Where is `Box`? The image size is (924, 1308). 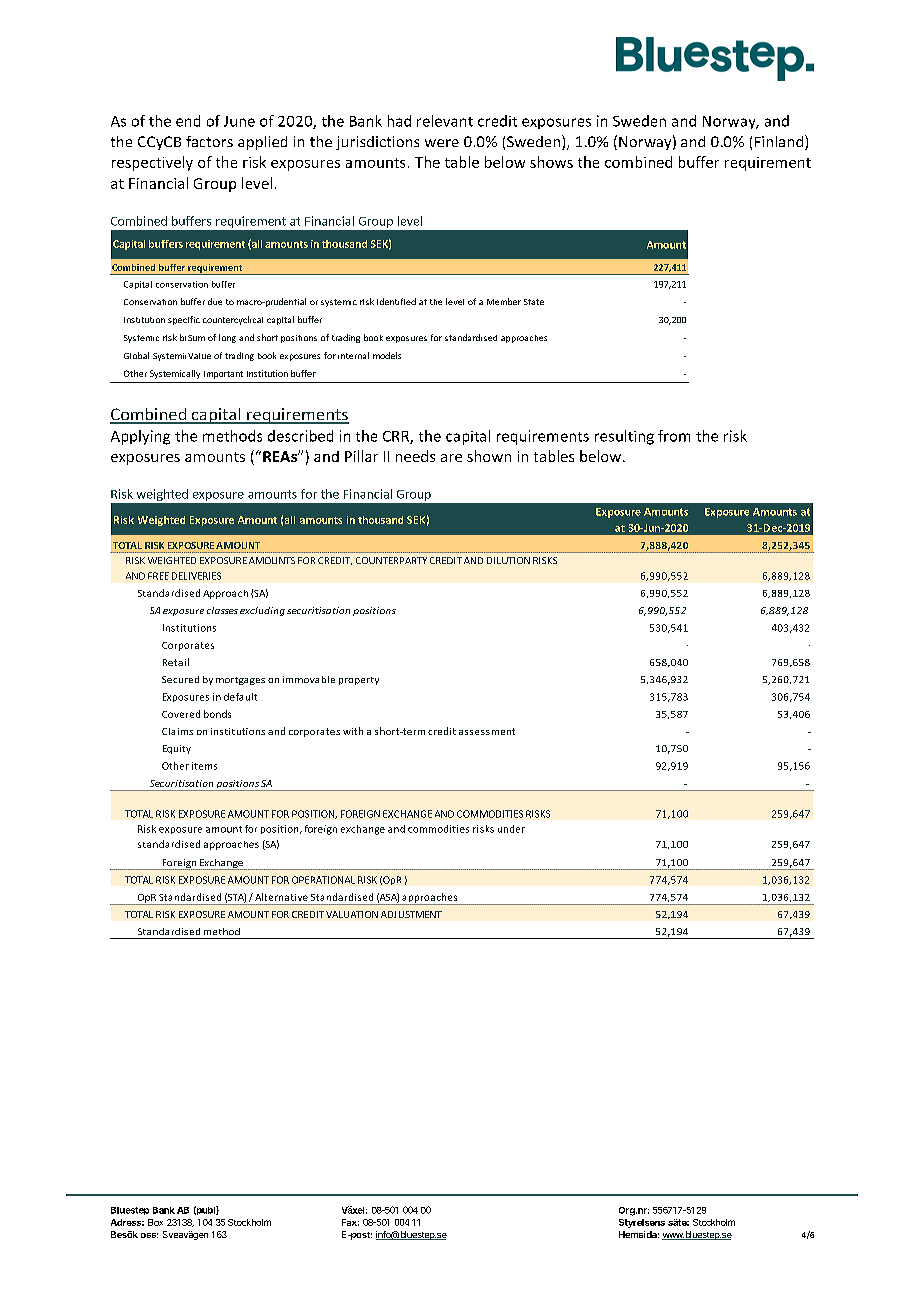 Box is located at coordinates (155, 1222).
